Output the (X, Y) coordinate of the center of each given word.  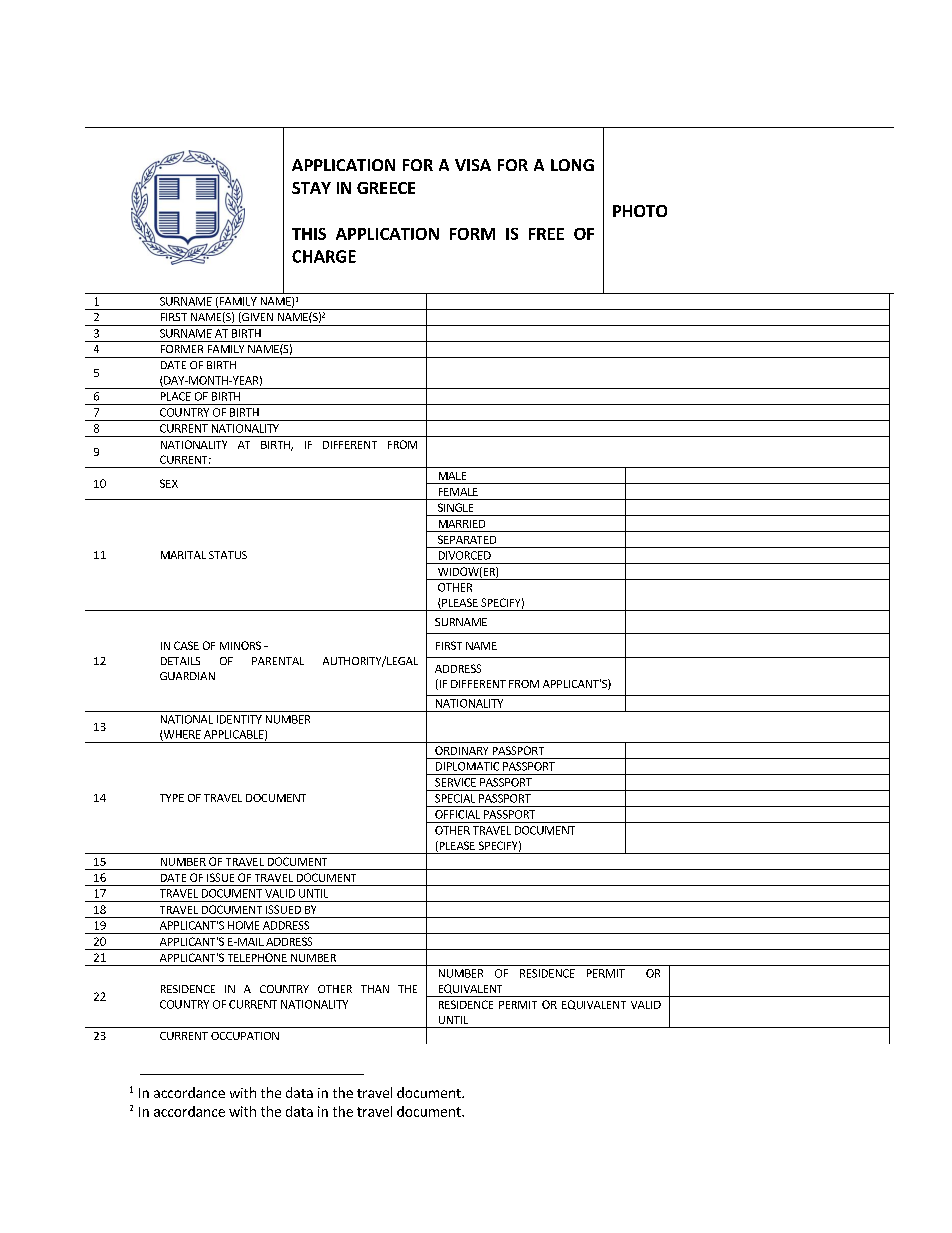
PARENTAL (278, 661)
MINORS (240, 645)
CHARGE (324, 256)
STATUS (228, 555)
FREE (546, 234)
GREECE (386, 188)
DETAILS (180, 661)
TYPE (172, 798)
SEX (169, 483)
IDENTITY (239, 719)
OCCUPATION (245, 1036)
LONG (572, 165)
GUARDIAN (187, 676)
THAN (375, 989)
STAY (311, 188)
